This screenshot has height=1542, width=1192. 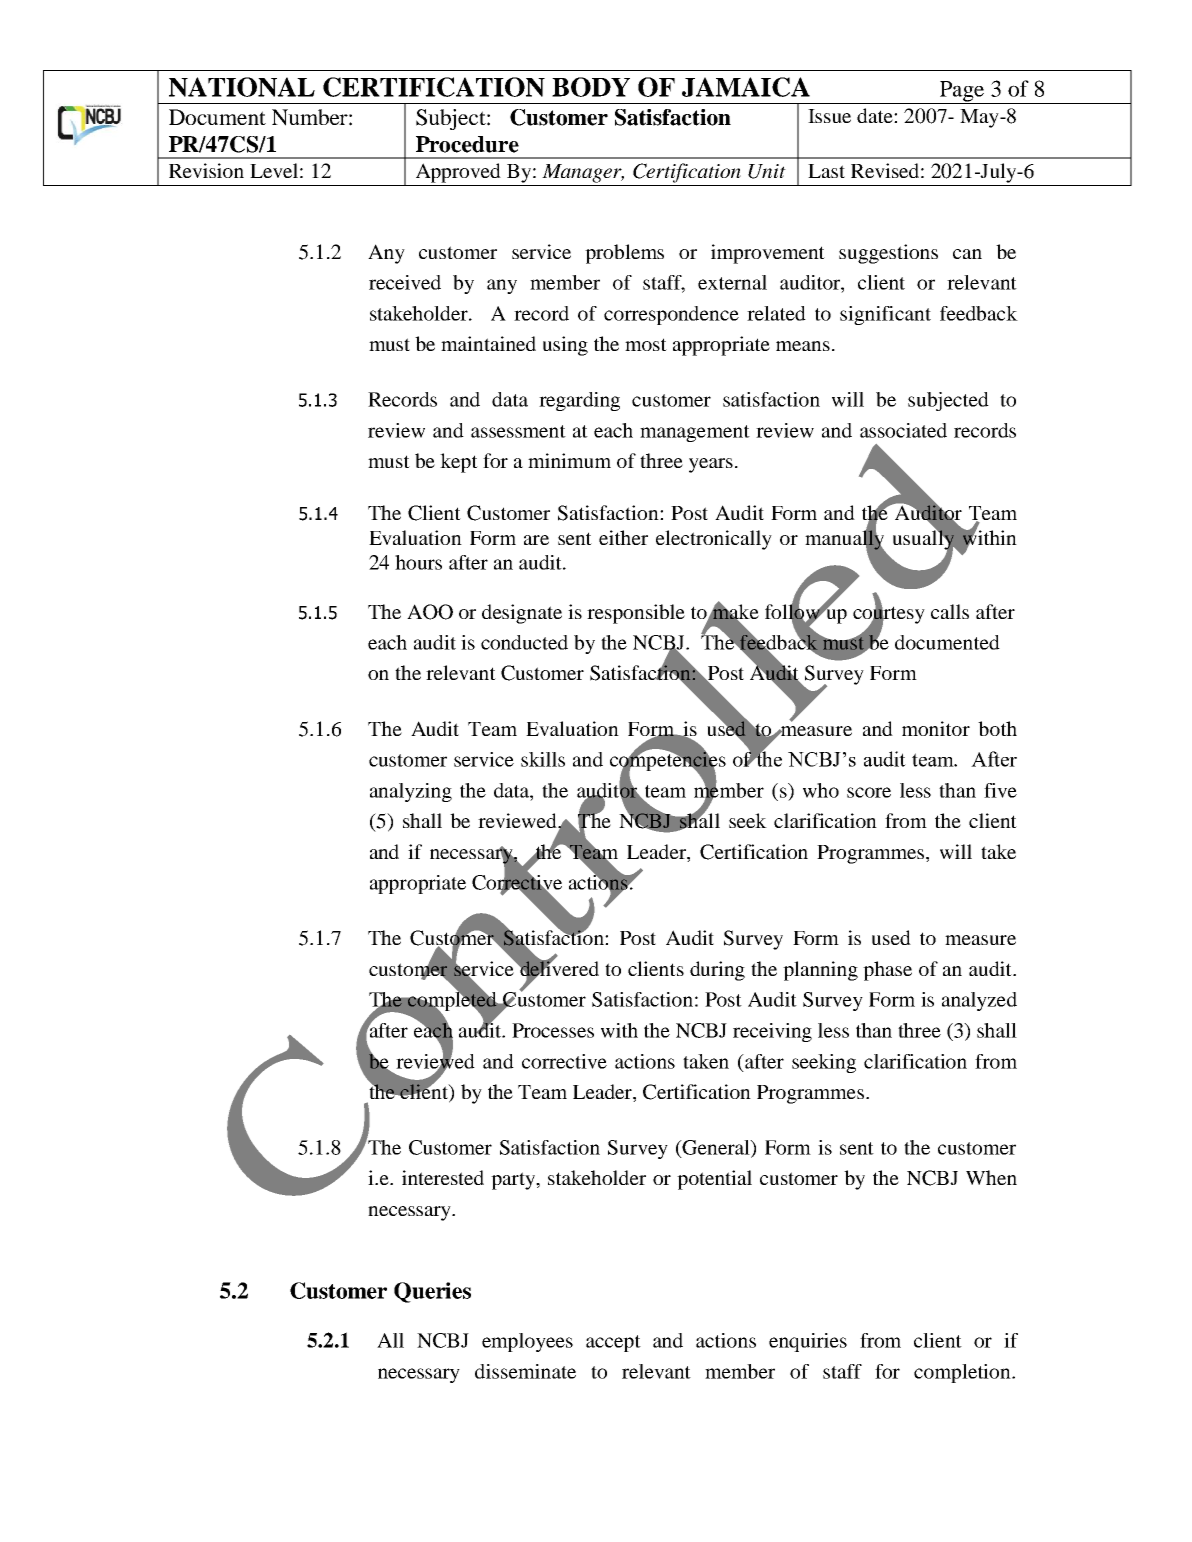 What do you see at coordinates (432, 1292) in the screenshot?
I see `Queries` at bounding box center [432, 1292].
